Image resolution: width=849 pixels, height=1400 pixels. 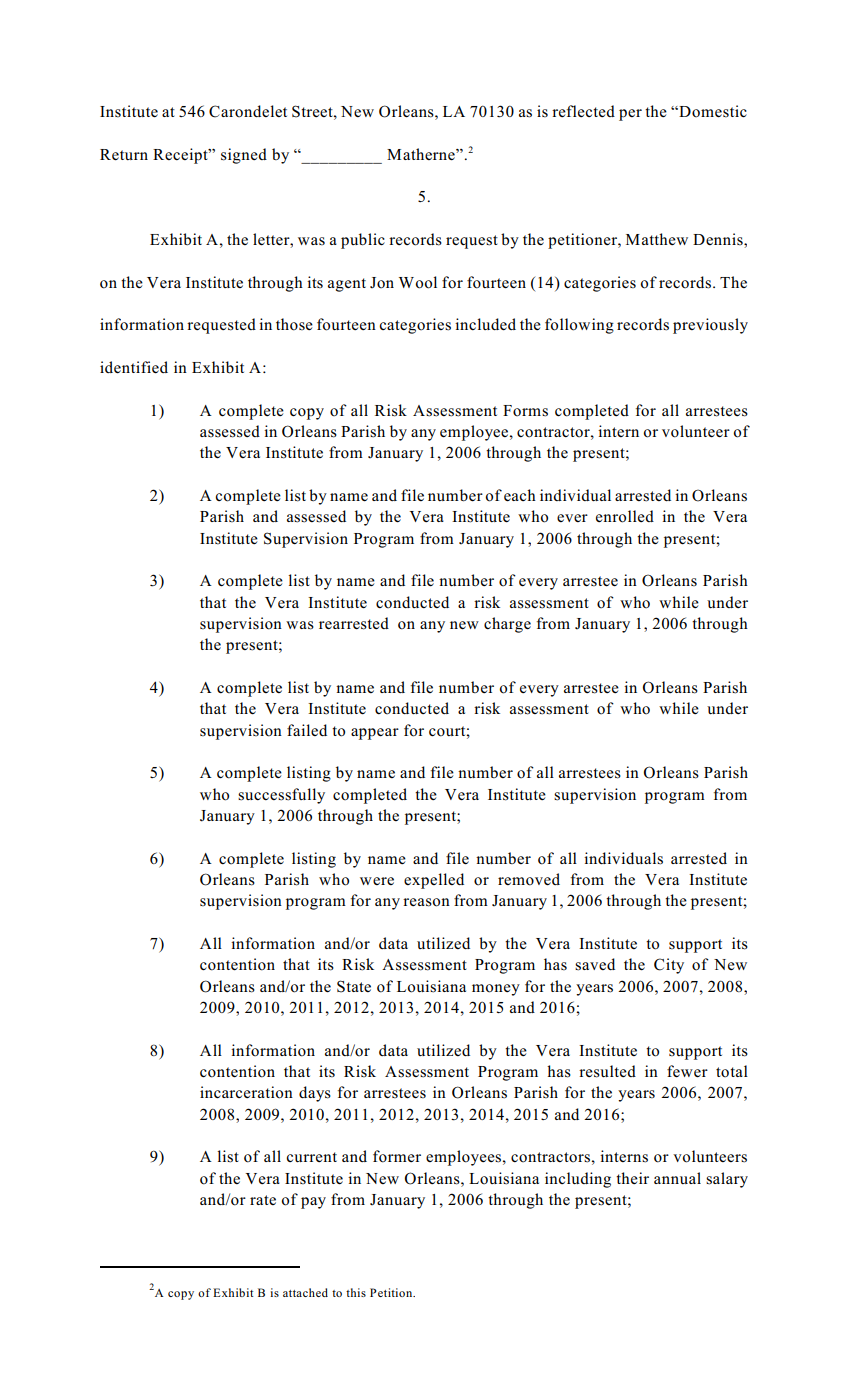 What do you see at coordinates (496, 990) in the image?
I see `money` at bounding box center [496, 990].
